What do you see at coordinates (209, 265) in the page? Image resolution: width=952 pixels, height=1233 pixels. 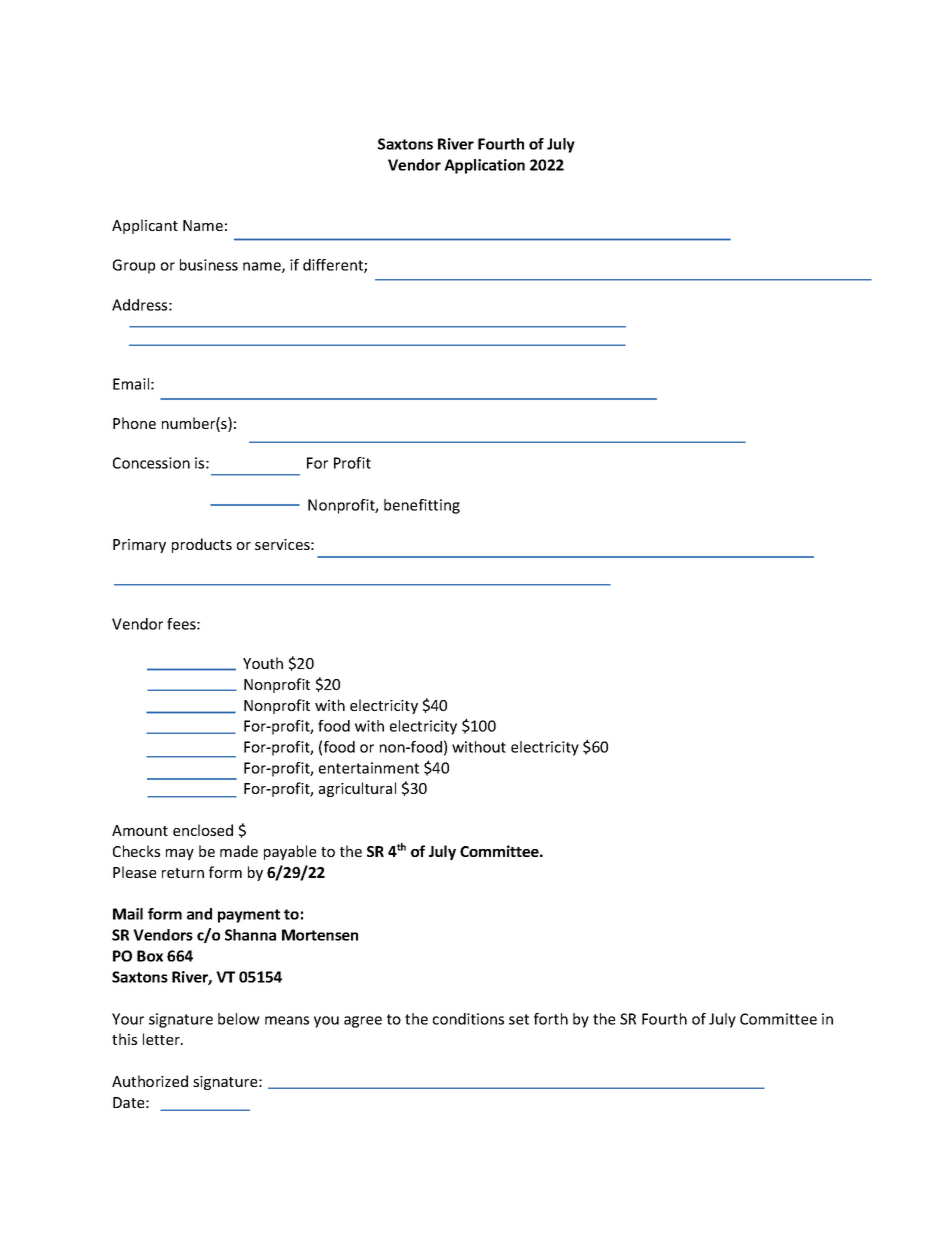 I see `business` at bounding box center [209, 265].
